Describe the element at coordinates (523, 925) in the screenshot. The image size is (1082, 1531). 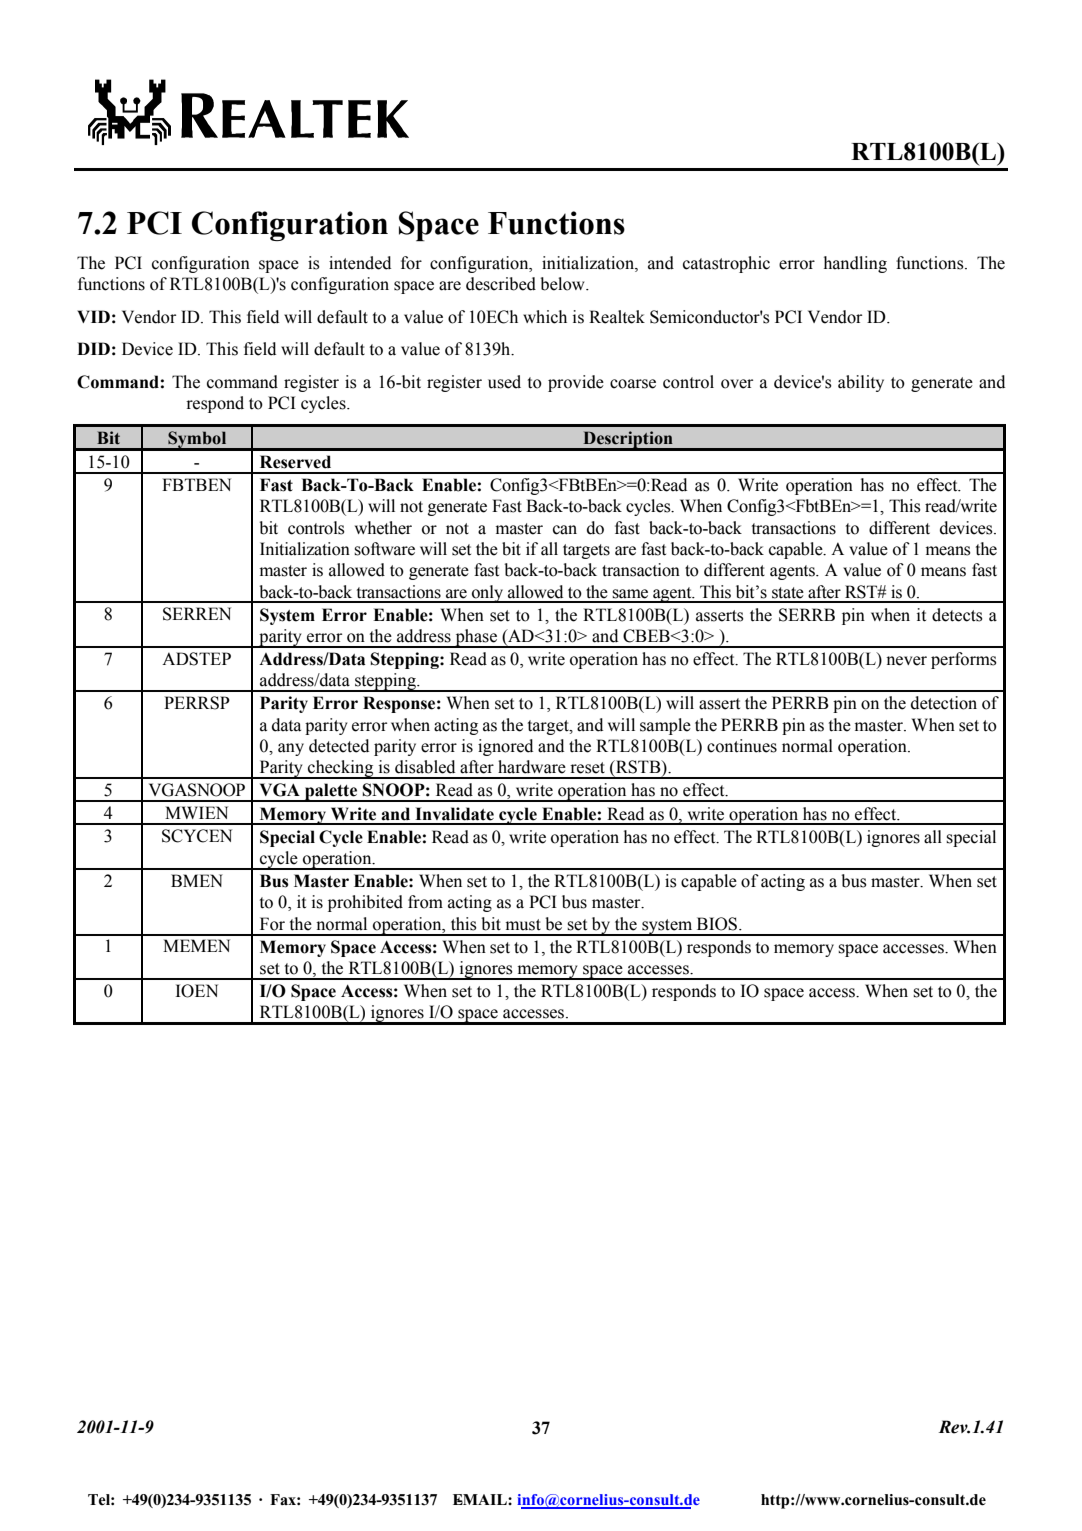
I see `must` at that location.
